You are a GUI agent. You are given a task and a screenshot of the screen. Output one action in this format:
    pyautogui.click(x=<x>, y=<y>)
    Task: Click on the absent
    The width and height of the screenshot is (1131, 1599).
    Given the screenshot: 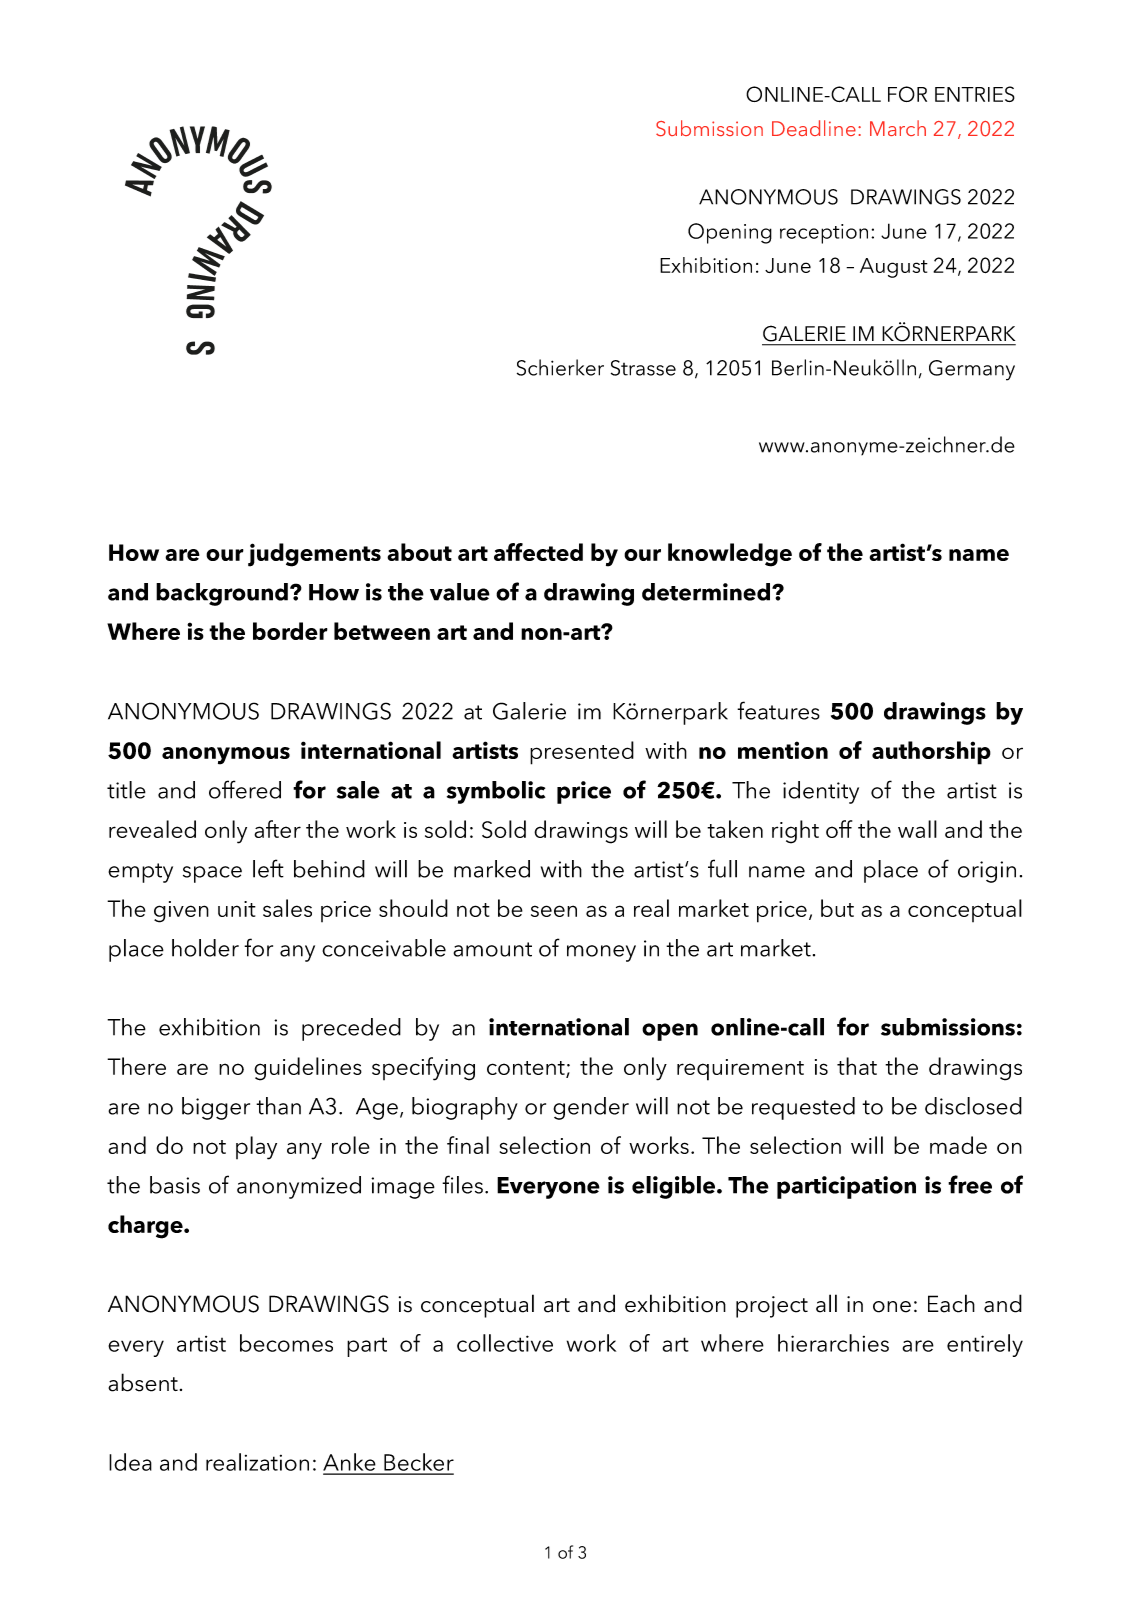 What is the action you would take?
    pyautogui.click(x=143, y=1382)
